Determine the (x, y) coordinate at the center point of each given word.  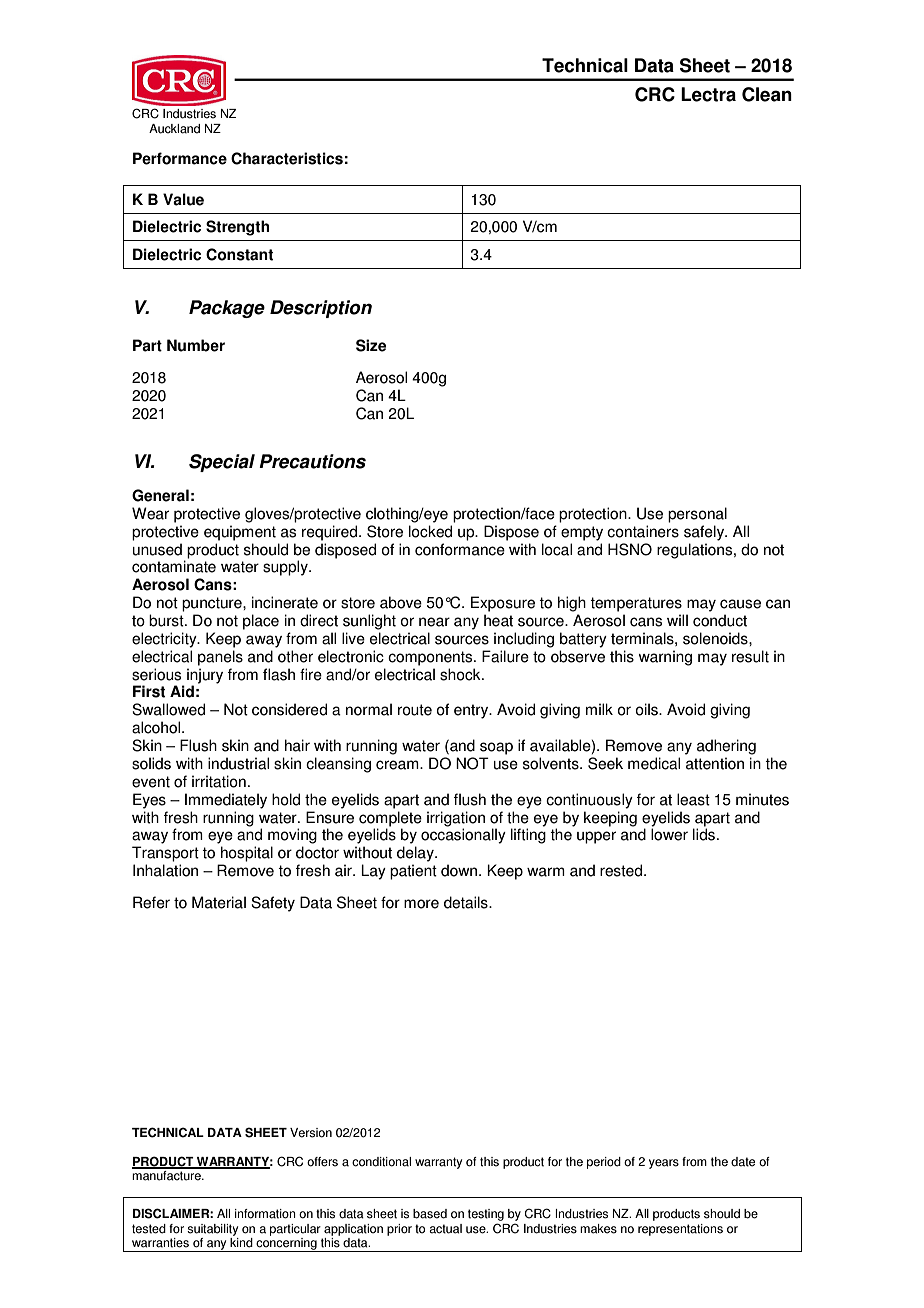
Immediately (226, 801)
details (467, 902)
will (677, 620)
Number (196, 345)
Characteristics (287, 158)
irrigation (456, 819)
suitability (212, 1230)
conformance (460, 549)
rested (622, 870)
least (693, 799)
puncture (213, 604)
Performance (180, 158)
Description (321, 309)
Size (371, 345)
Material (219, 902)
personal (697, 515)
